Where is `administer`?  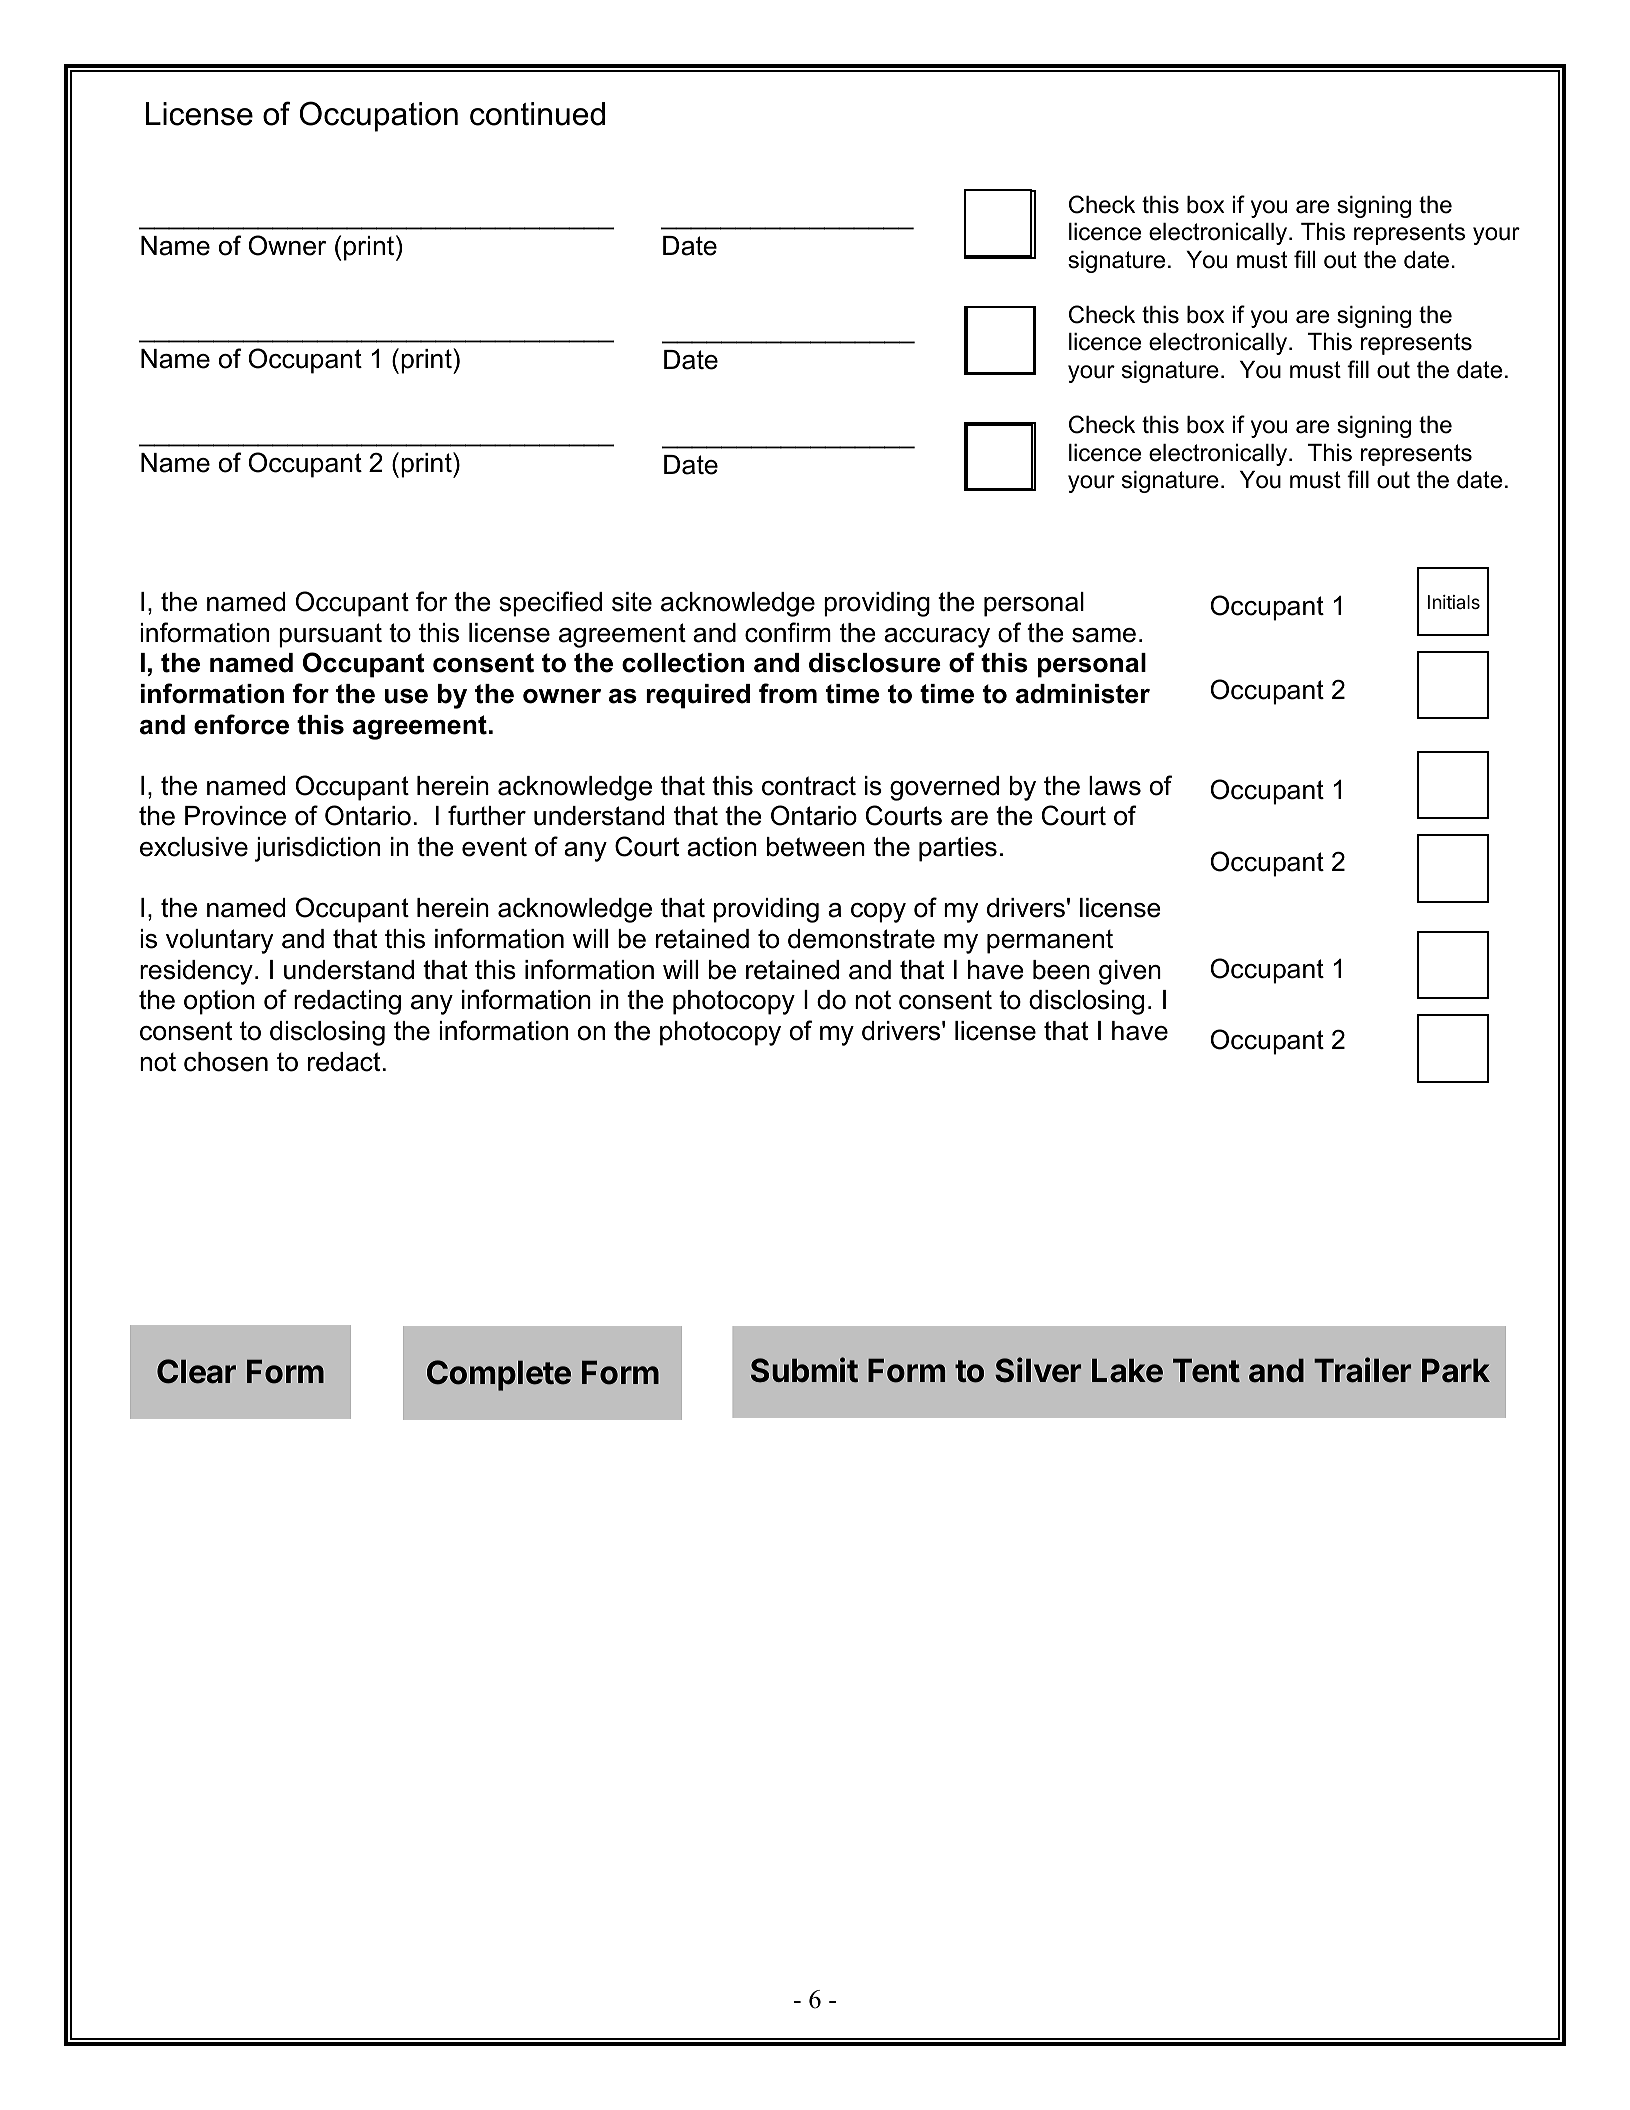
administer is located at coordinates (1083, 694).
